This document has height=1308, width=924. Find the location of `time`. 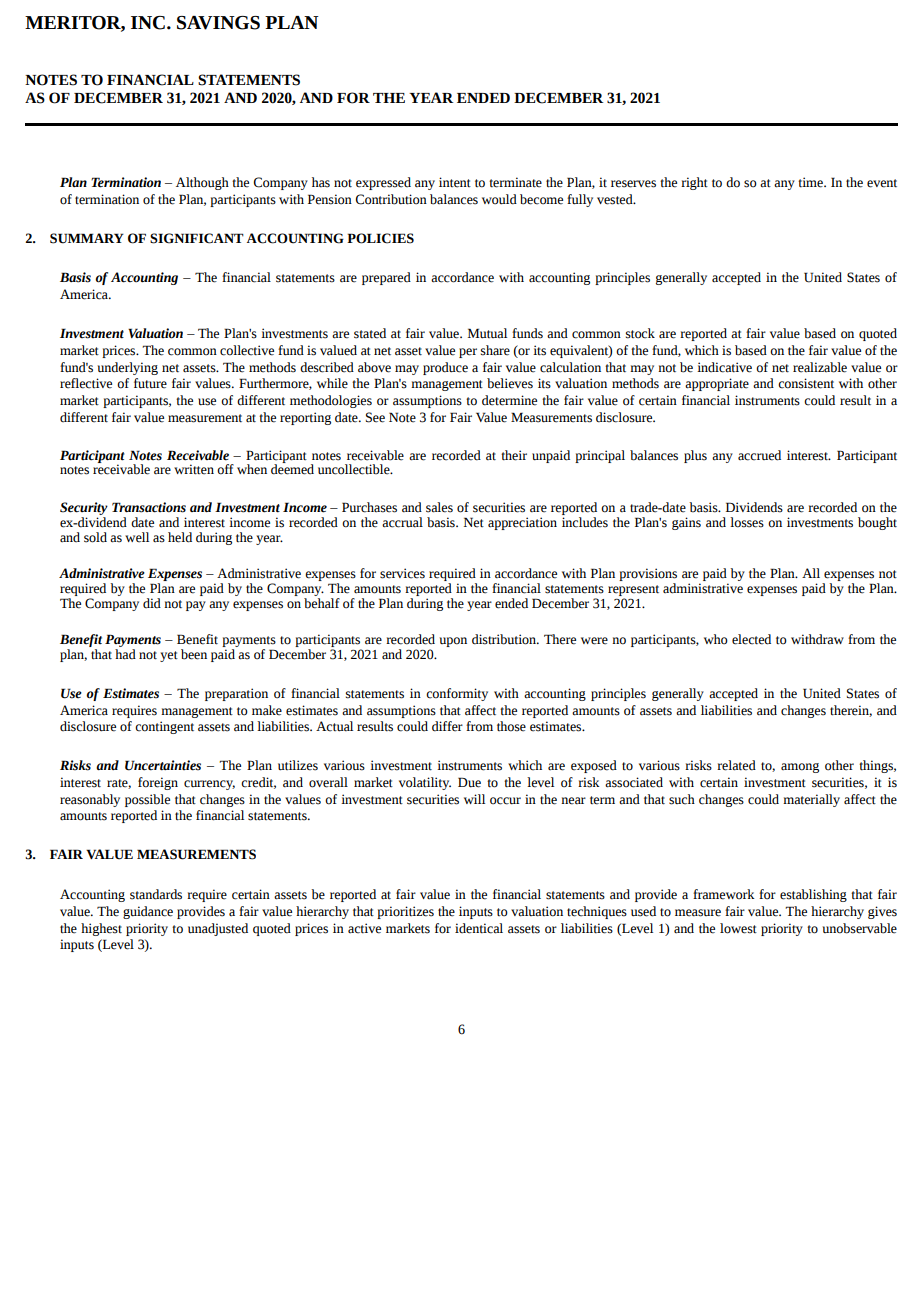

time is located at coordinates (811, 182).
